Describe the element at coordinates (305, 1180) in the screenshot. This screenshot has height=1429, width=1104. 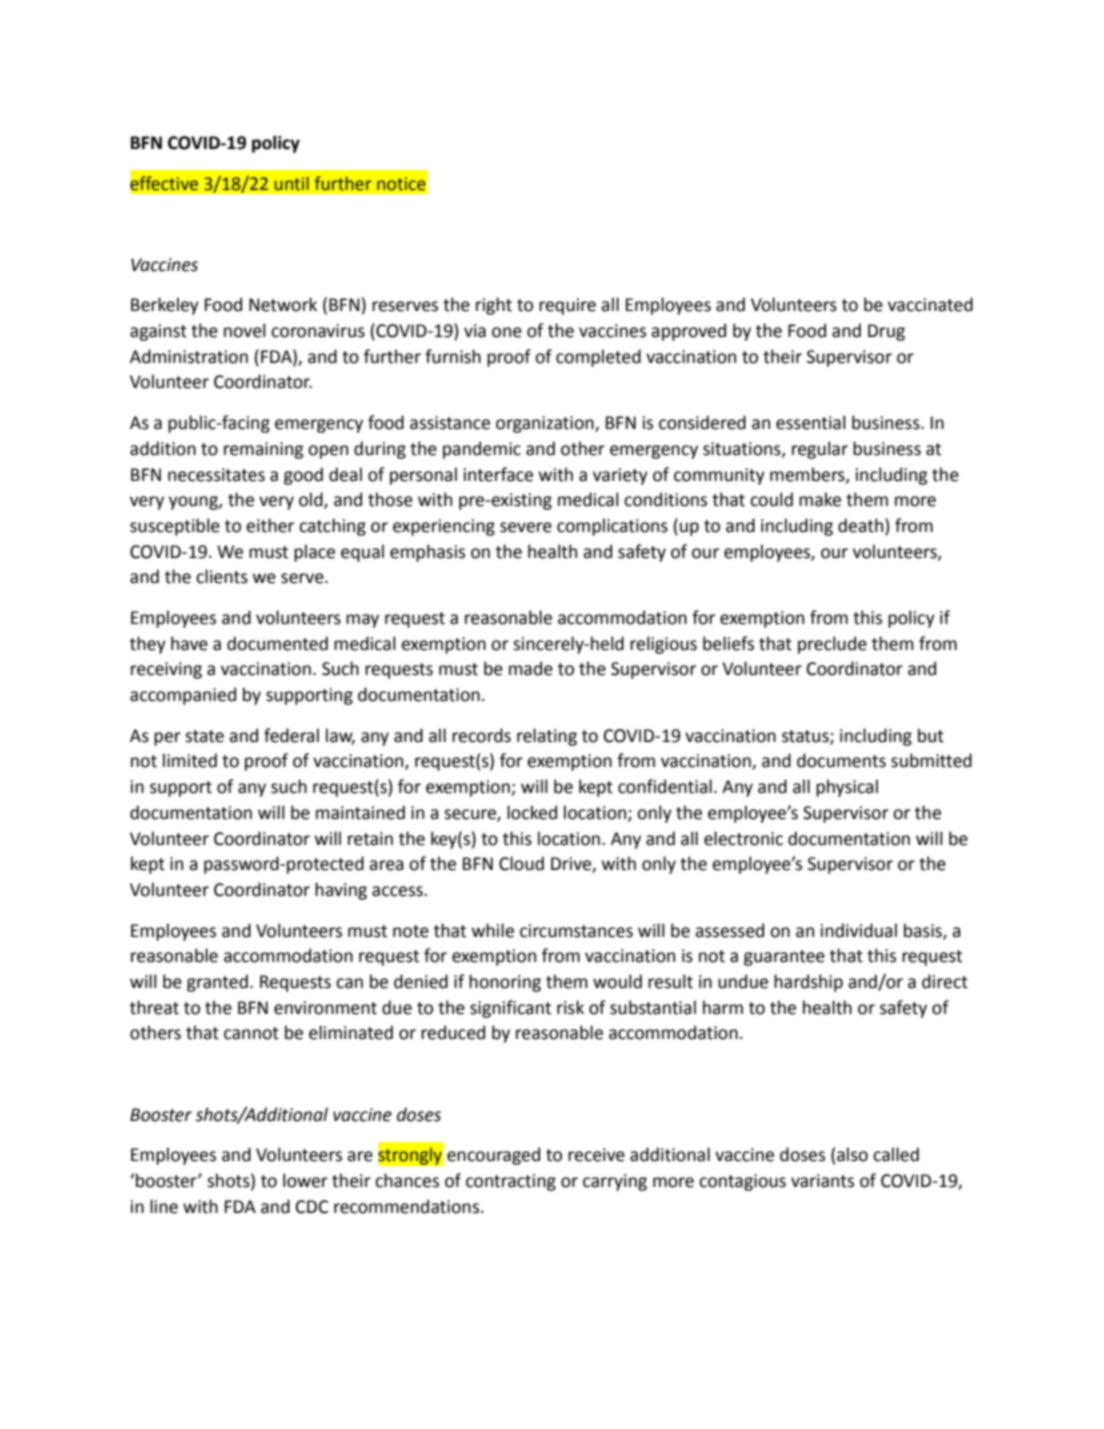
I see `lower` at that location.
